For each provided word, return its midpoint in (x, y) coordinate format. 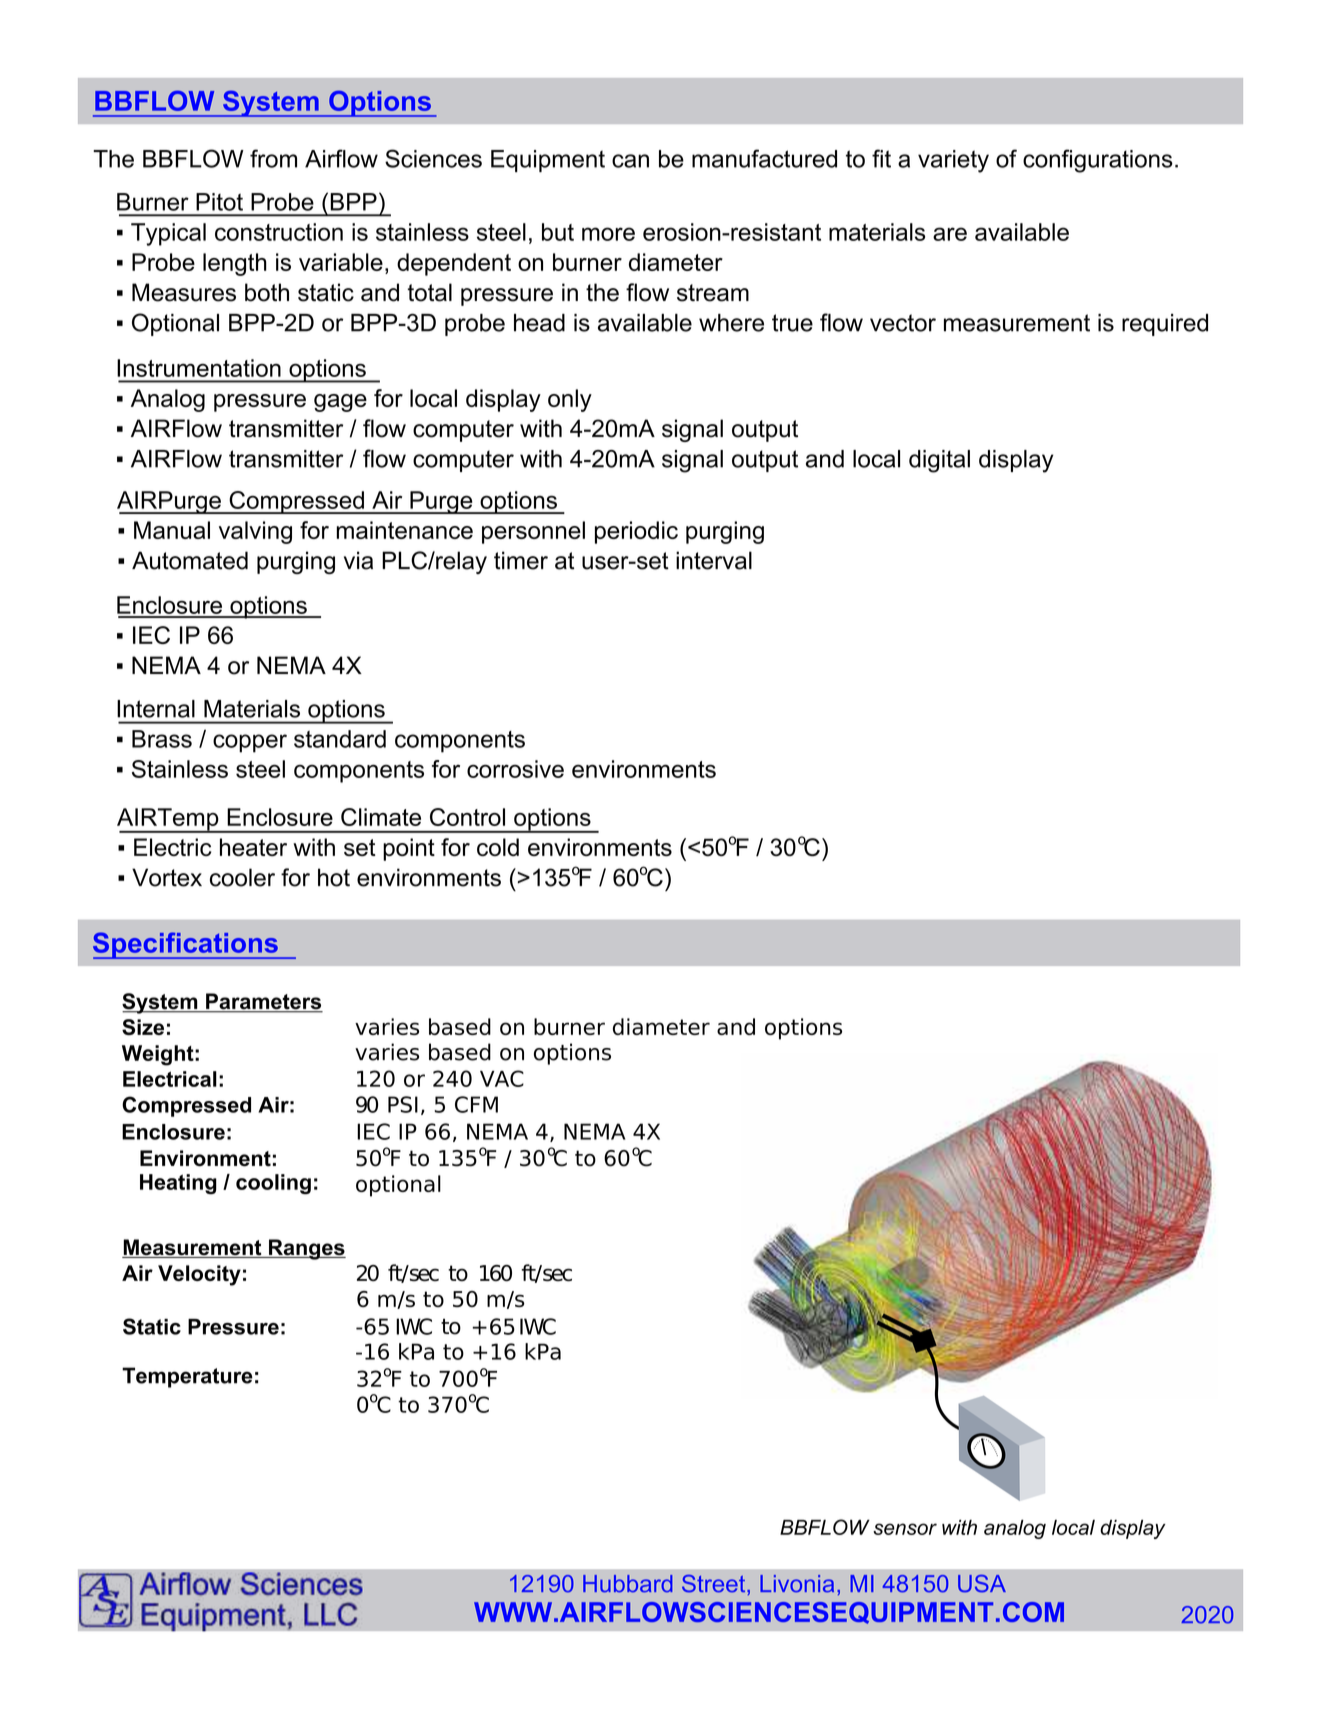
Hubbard (627, 1584)
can (630, 161)
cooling (273, 1184)
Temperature (187, 1377)
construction (279, 232)
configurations (1098, 161)
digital (939, 461)
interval (714, 560)
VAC (502, 1078)
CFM (476, 1104)
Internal (156, 709)
